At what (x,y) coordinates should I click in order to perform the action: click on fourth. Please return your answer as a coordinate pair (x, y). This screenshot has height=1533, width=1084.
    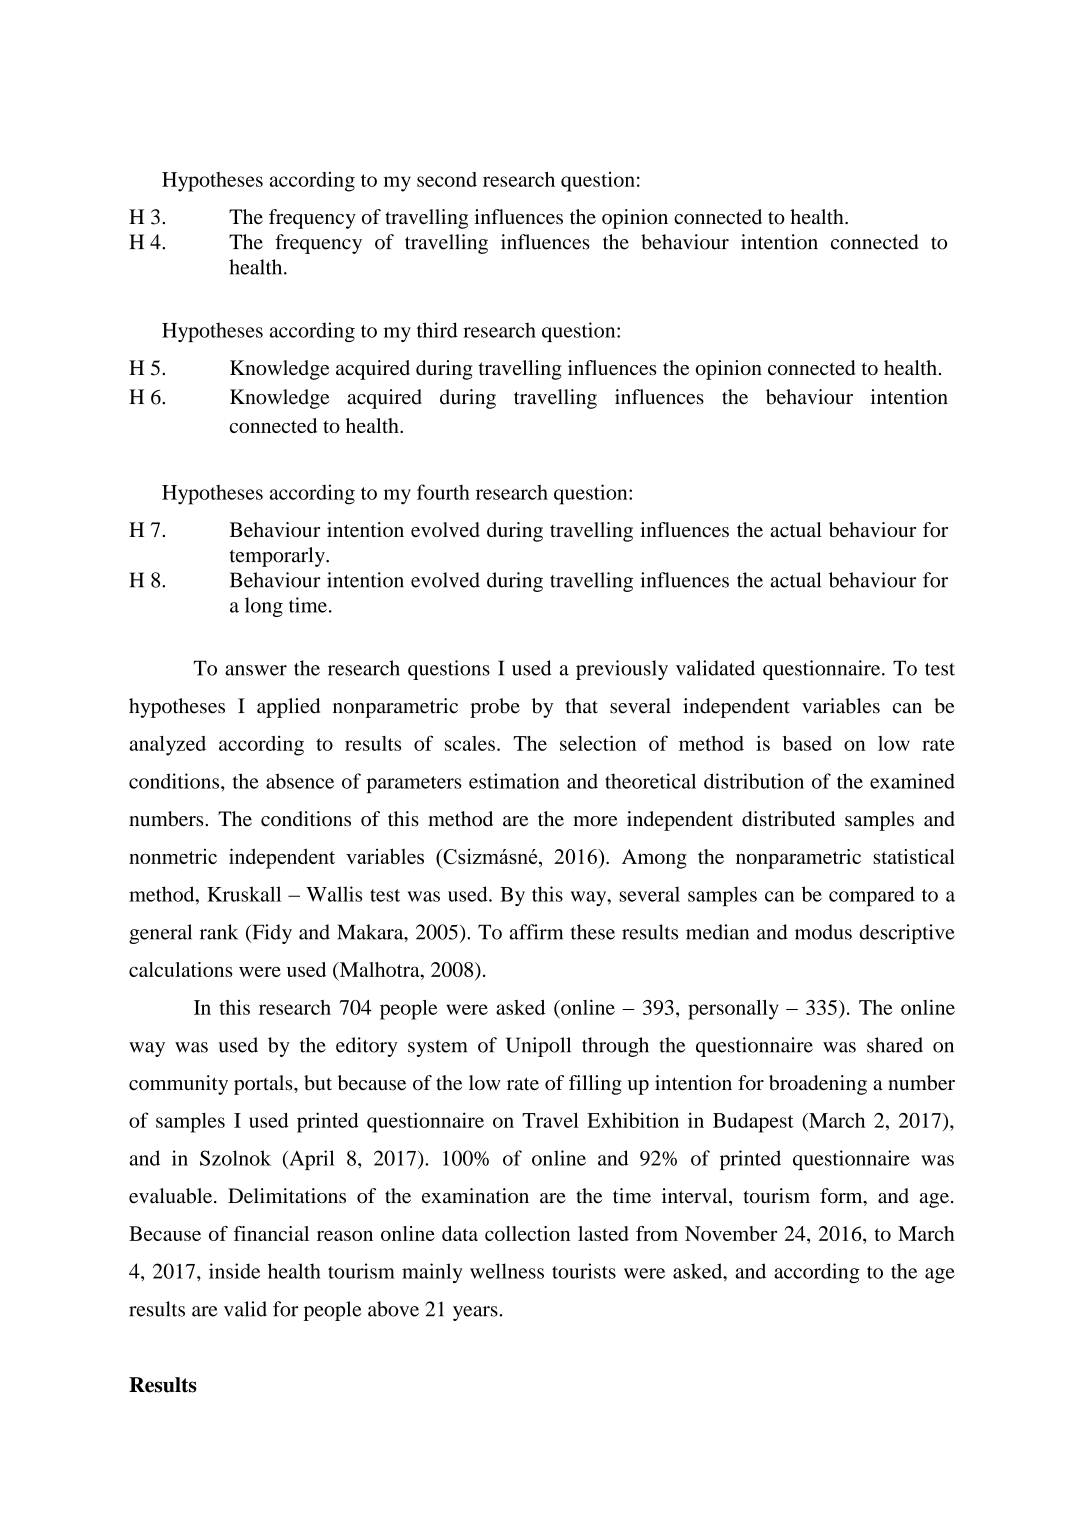
    Looking at the image, I should click on (443, 492).
